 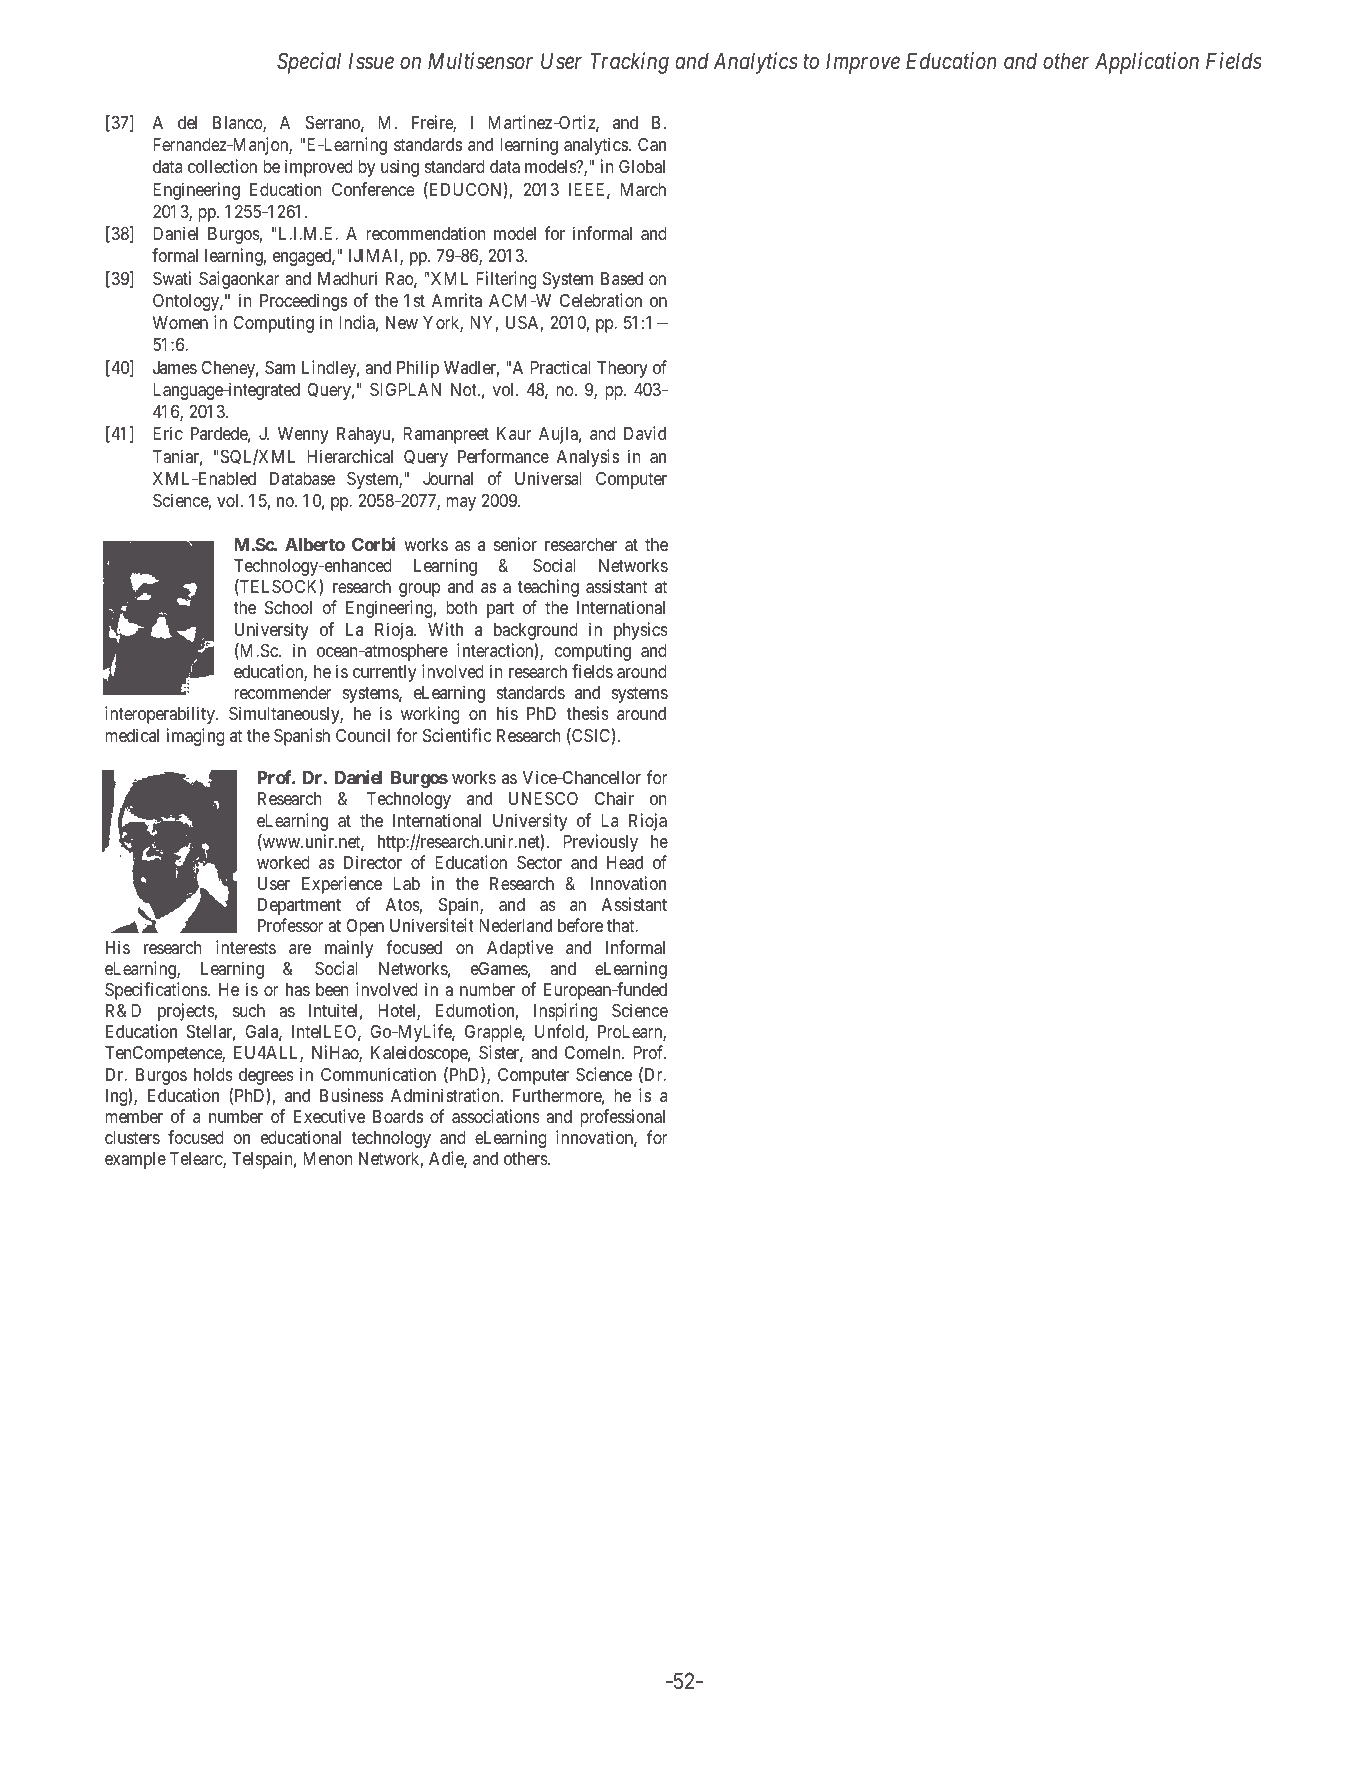 I want to click on Executive, so click(x=329, y=1116).
